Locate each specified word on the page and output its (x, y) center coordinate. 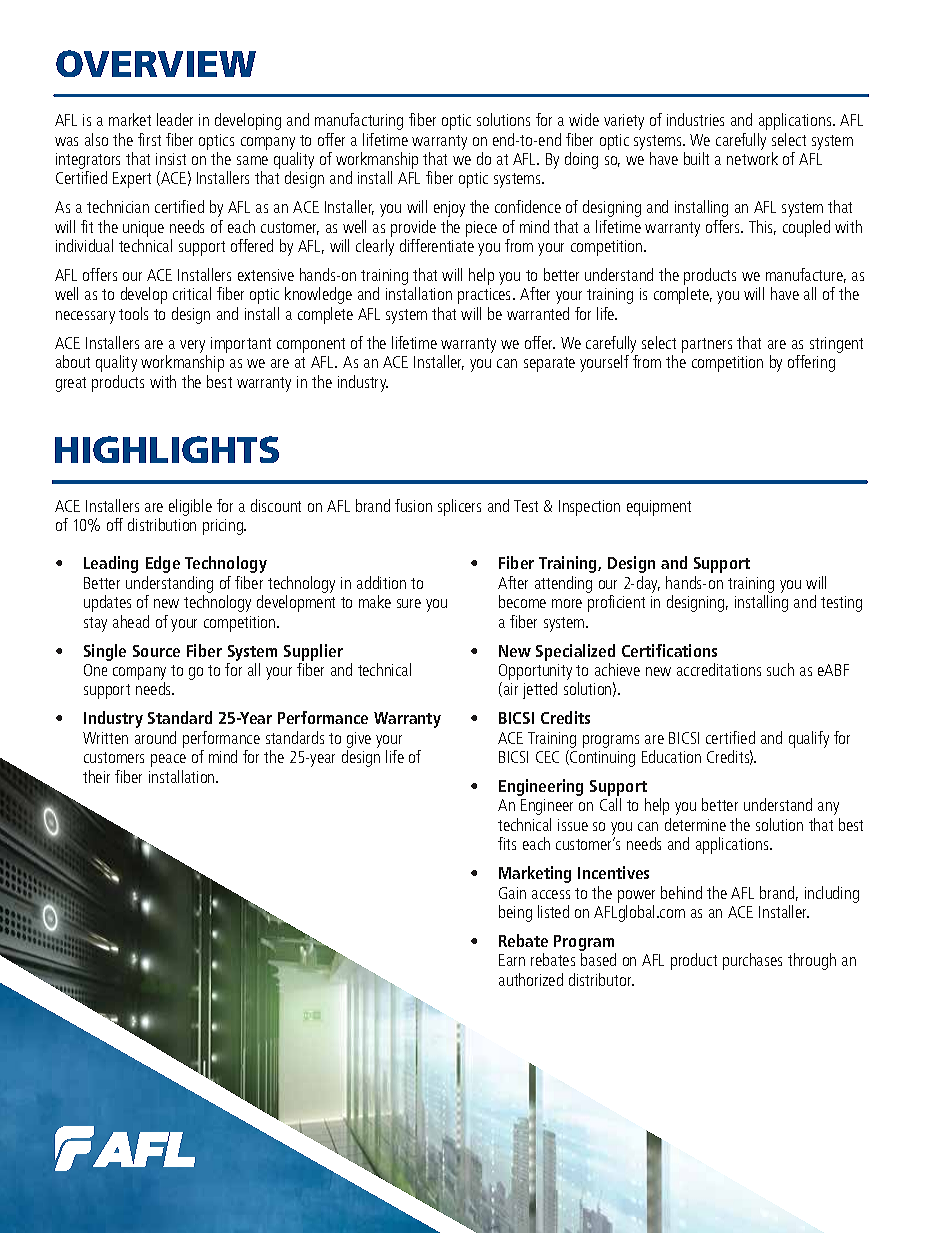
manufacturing (359, 121)
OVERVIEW (156, 63)
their (96, 776)
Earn (512, 960)
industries (695, 119)
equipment (659, 508)
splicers (459, 507)
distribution (162, 524)
